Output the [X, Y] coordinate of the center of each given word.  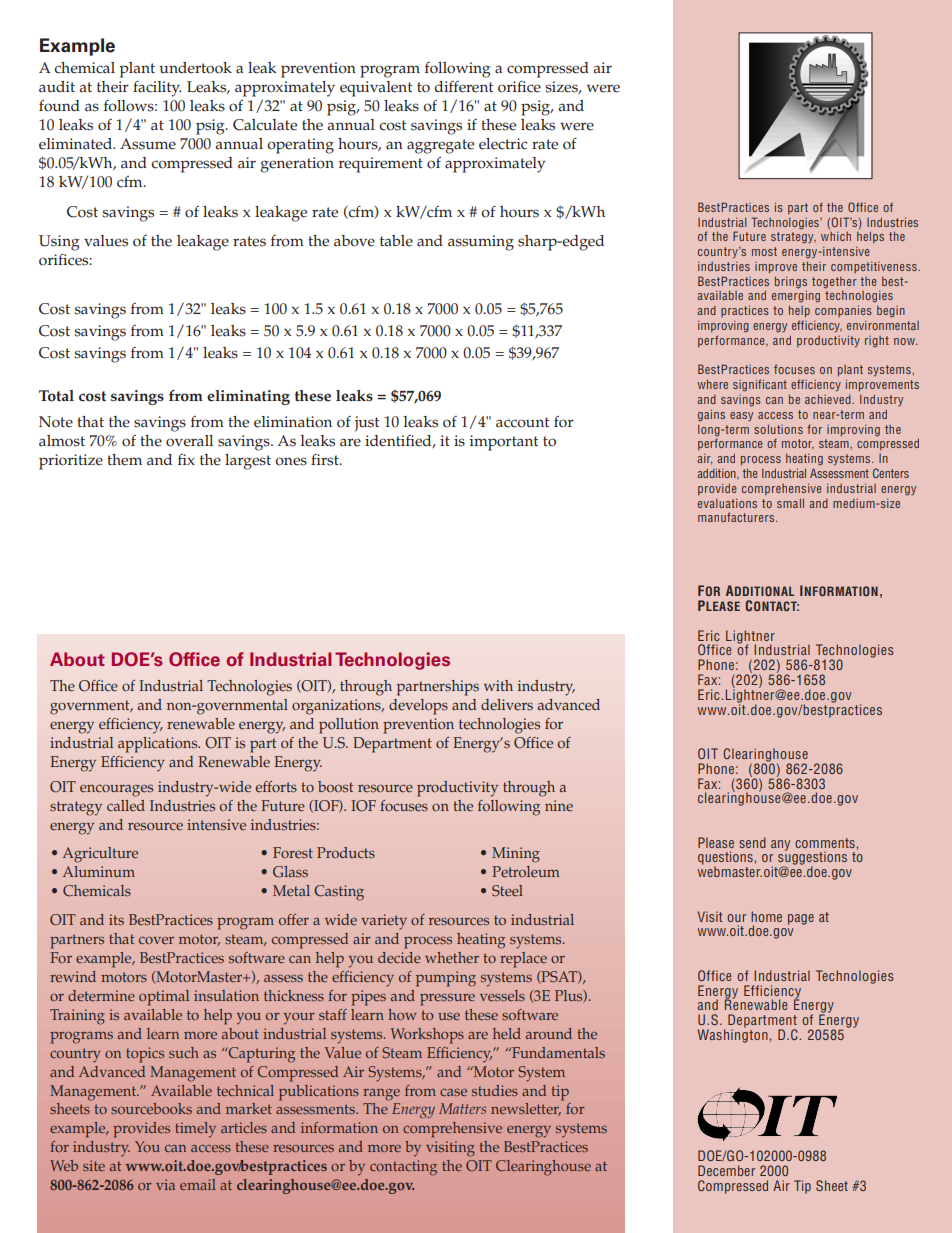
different [463, 87]
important [504, 443]
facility [157, 89]
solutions [778, 429]
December [726, 1170]
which [836, 236]
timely [195, 1130]
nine [559, 806]
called [126, 806]
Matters [462, 1108]
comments [825, 843]
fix [186, 459]
